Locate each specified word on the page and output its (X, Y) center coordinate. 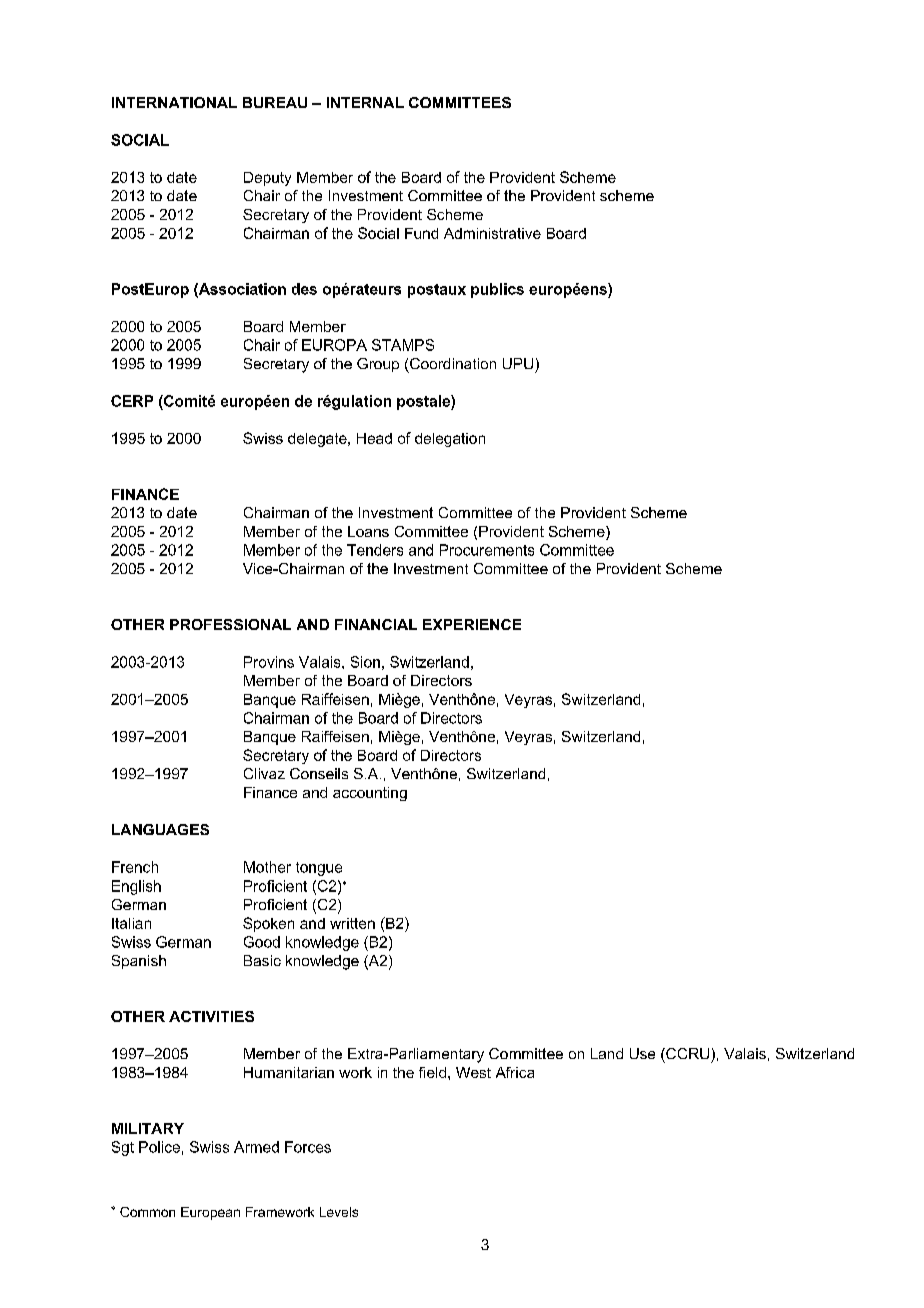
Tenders (375, 550)
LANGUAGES (160, 829)
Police (159, 1147)
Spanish (139, 962)
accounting (370, 794)
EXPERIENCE (472, 624)
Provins (269, 662)
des (304, 289)
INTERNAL (365, 102)
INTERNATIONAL (174, 102)
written (352, 923)
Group (378, 365)
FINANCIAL (376, 624)
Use (642, 1053)
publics (497, 290)
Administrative (492, 233)
